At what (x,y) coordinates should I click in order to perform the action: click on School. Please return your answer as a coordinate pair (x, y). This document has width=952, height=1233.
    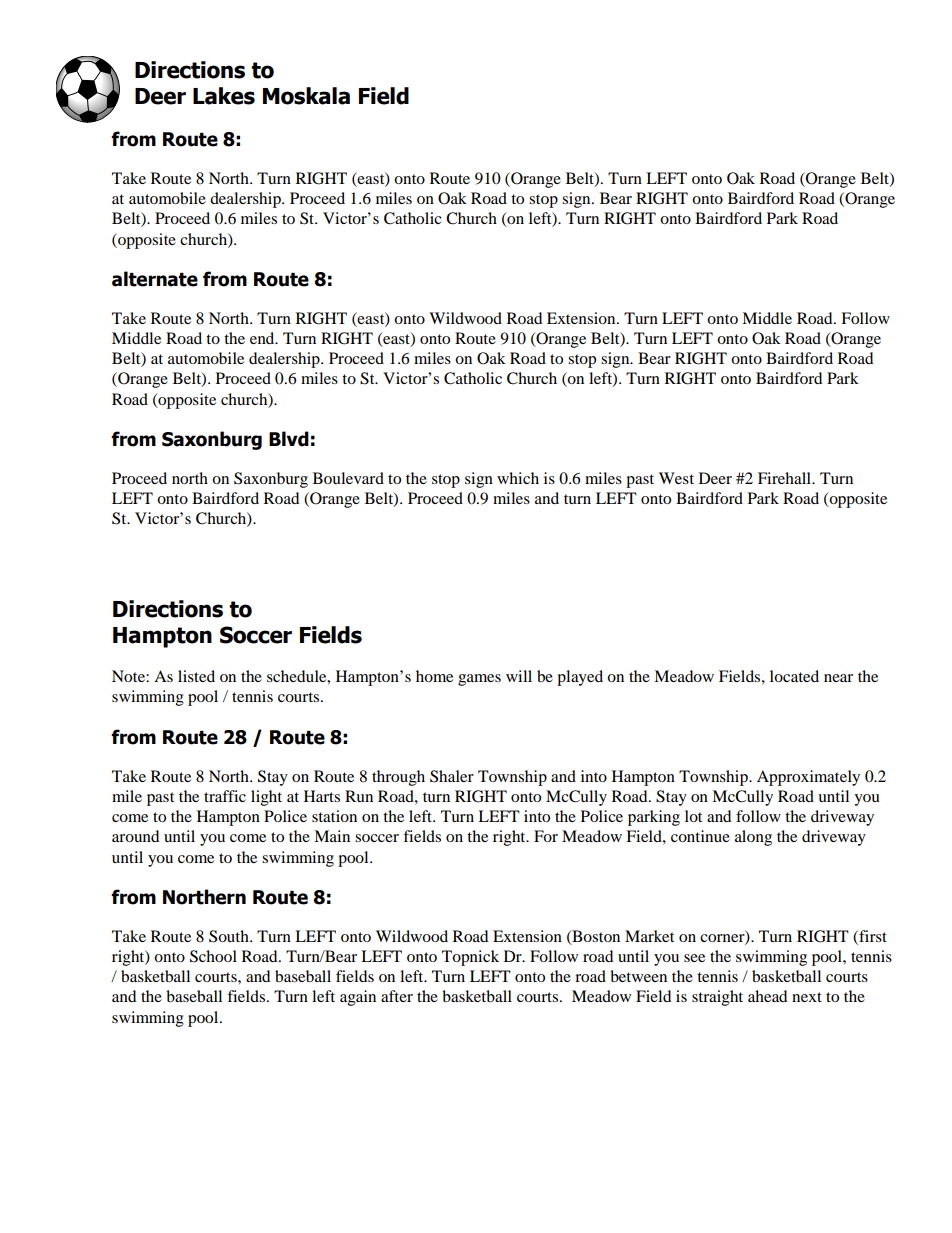
    Looking at the image, I should click on (213, 956).
